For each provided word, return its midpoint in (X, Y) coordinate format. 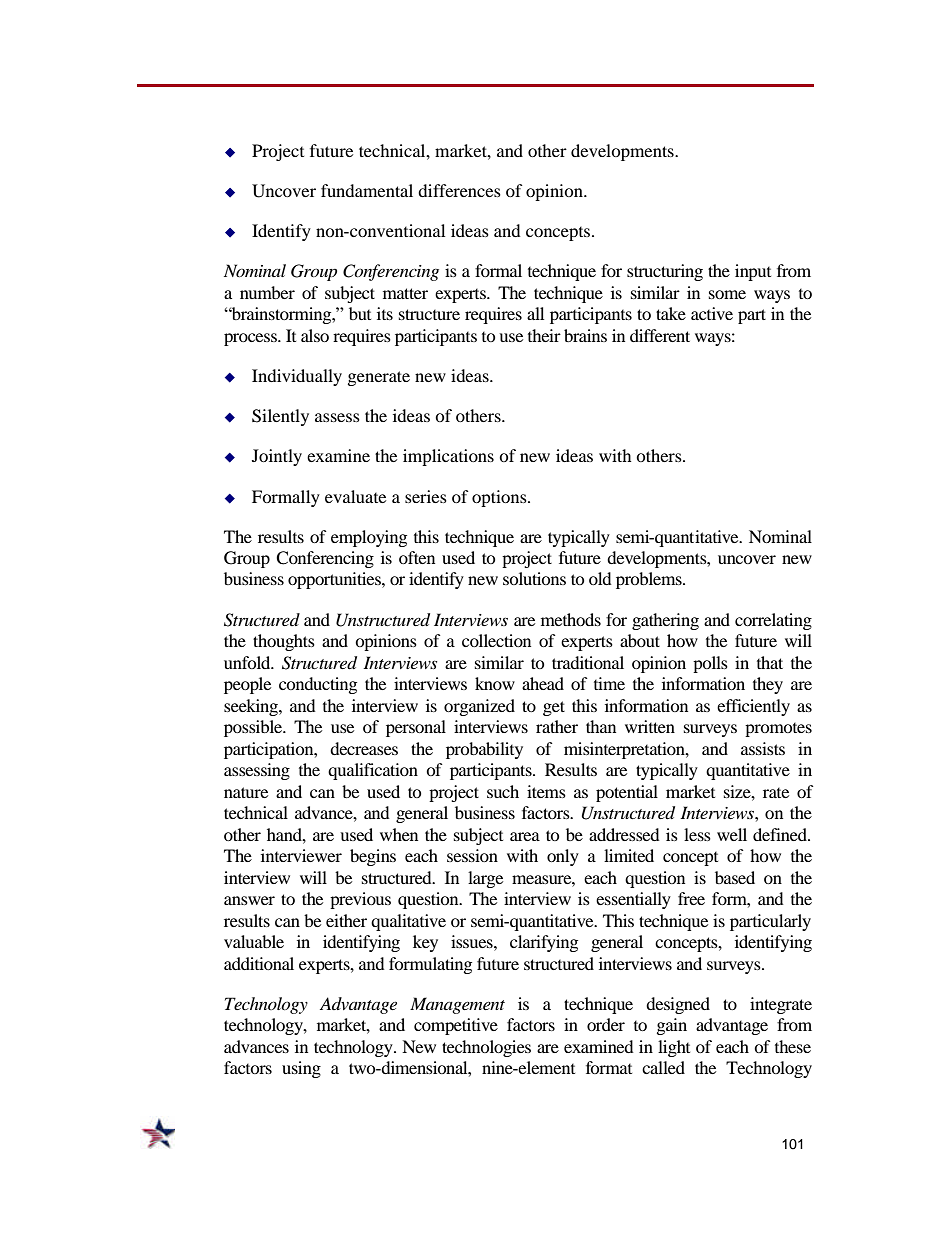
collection (496, 640)
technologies (486, 1048)
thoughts (284, 642)
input (753, 272)
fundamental (367, 190)
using (301, 1069)
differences (459, 190)
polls (710, 664)
